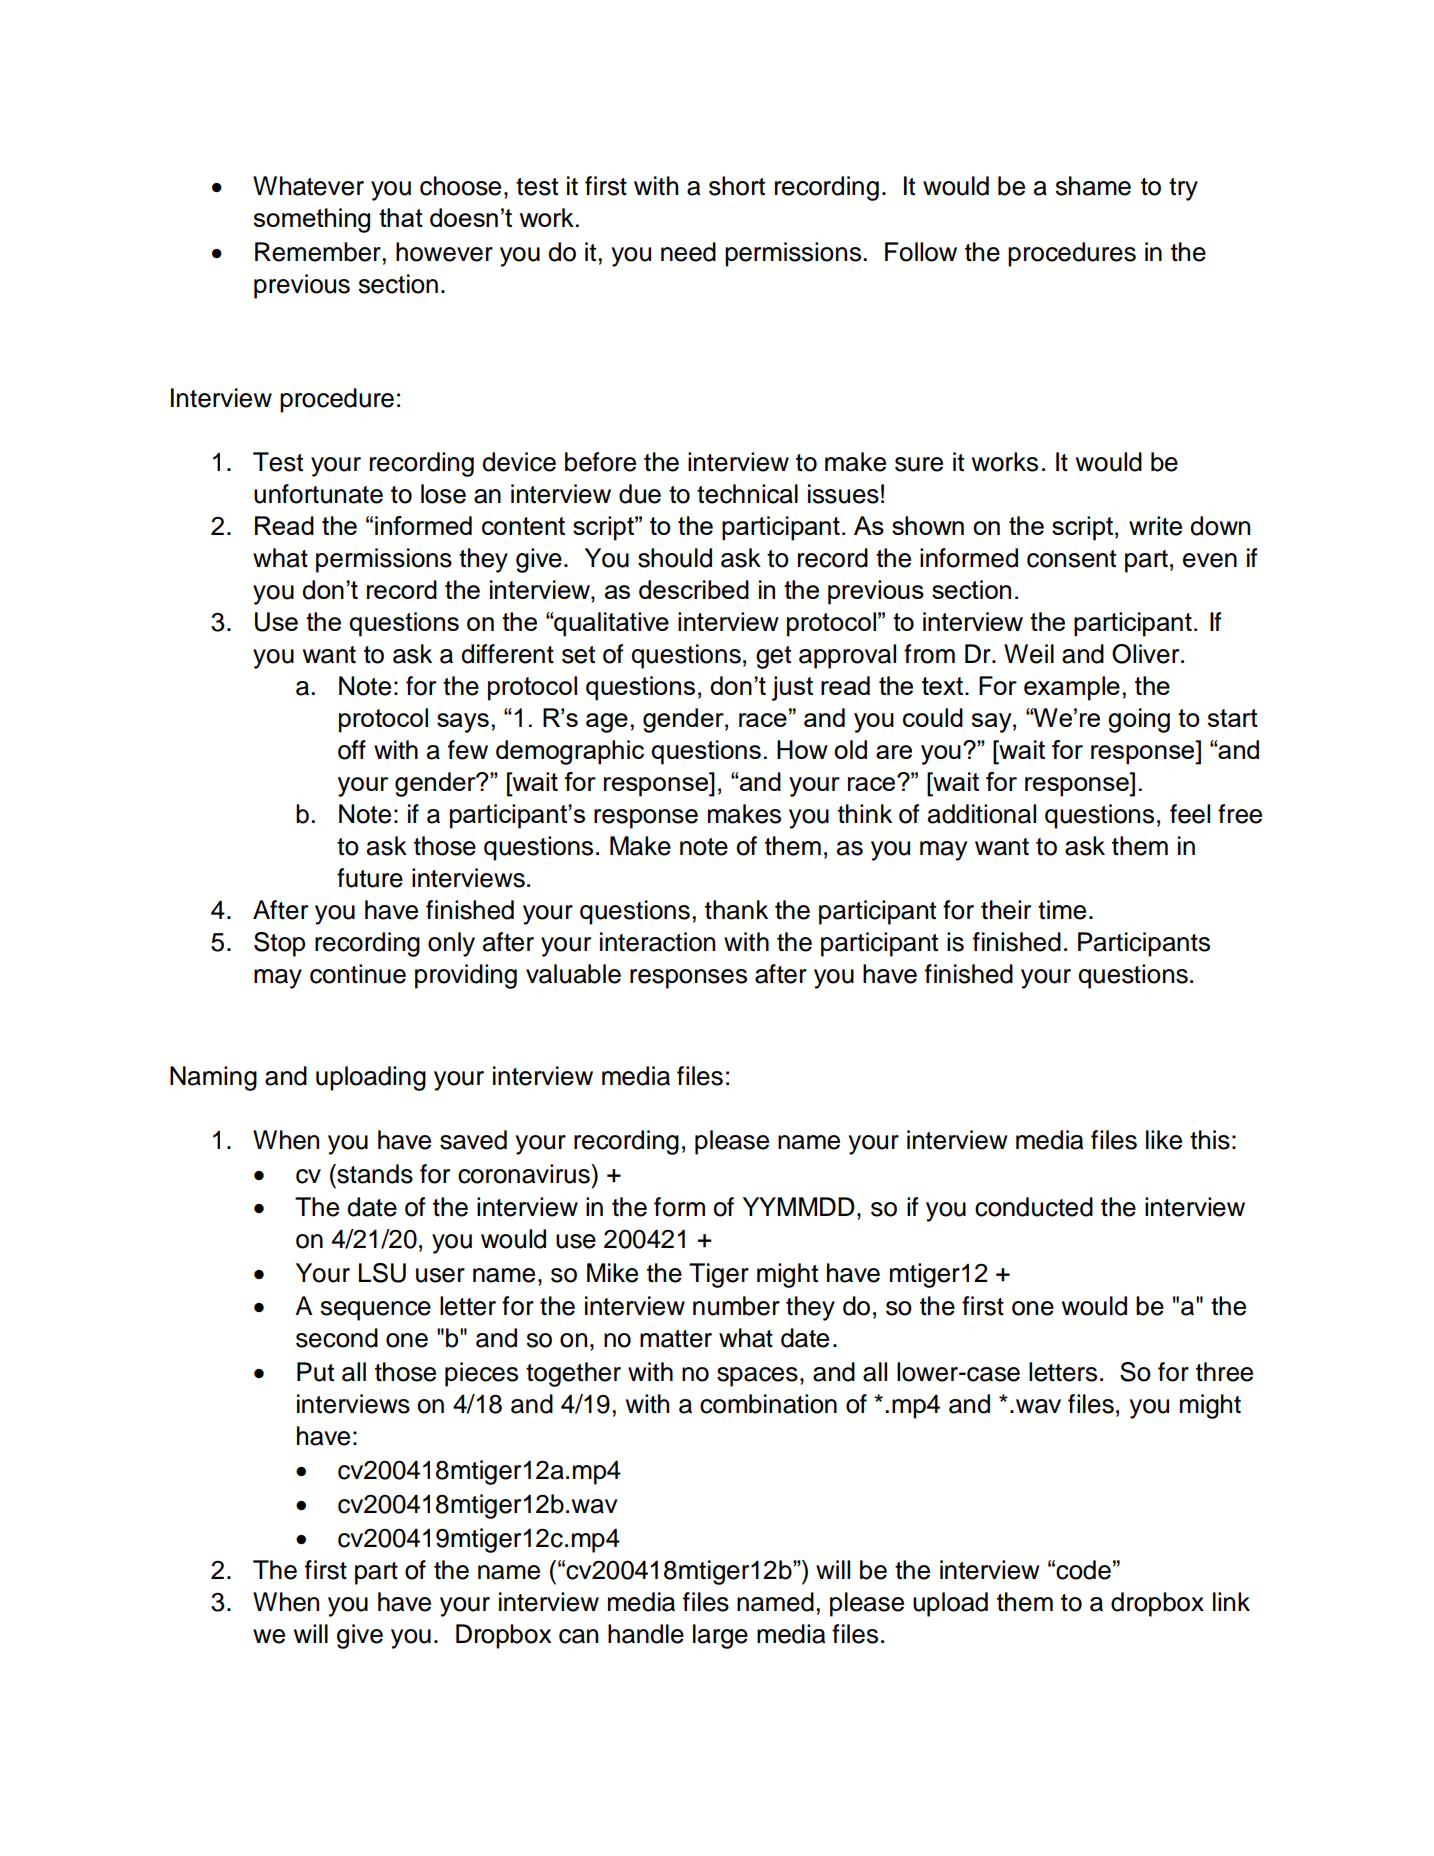  What do you see at coordinates (1093, 186) in the screenshot?
I see `shame` at bounding box center [1093, 186].
